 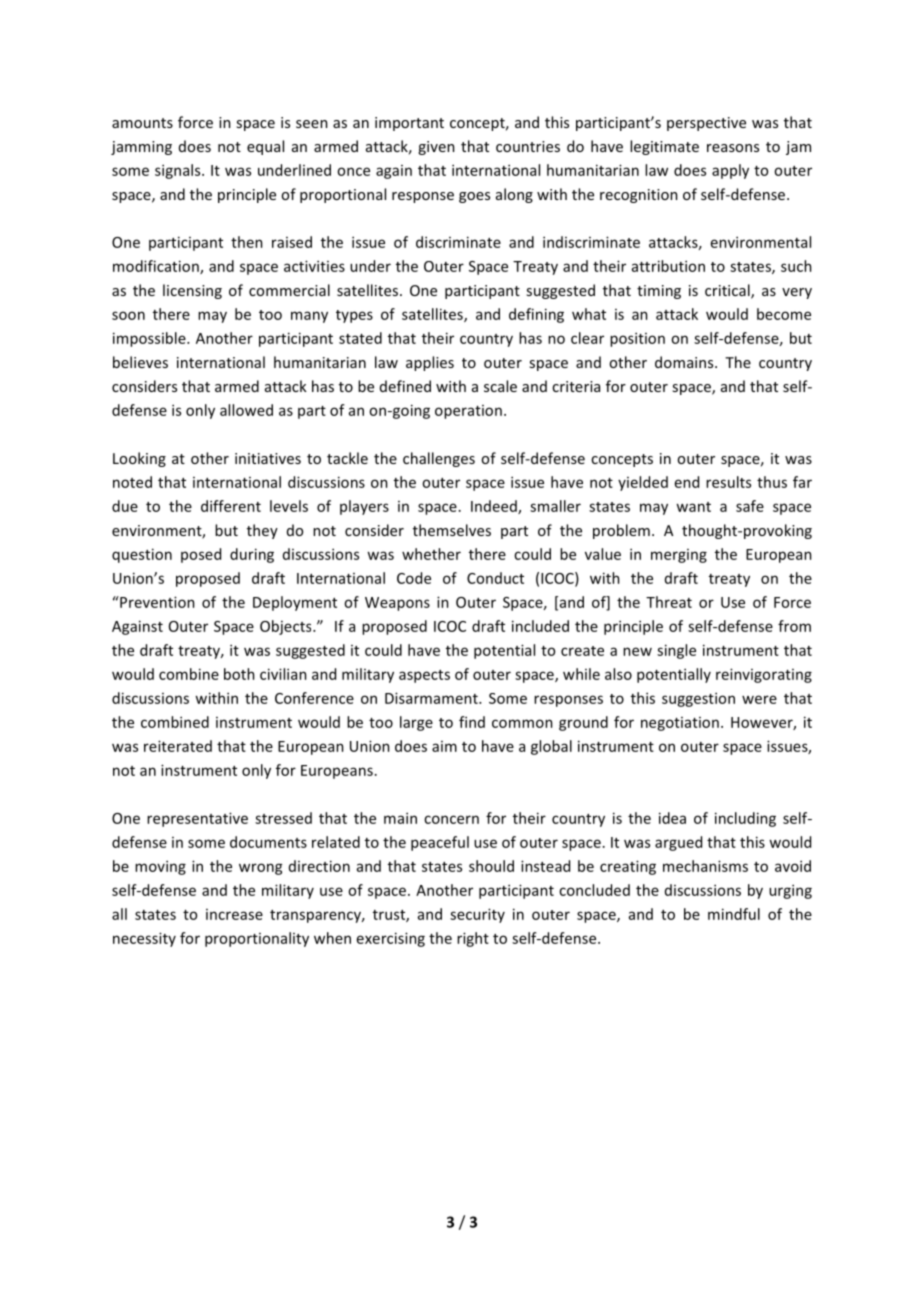 I want to click on given, so click(x=436, y=148).
